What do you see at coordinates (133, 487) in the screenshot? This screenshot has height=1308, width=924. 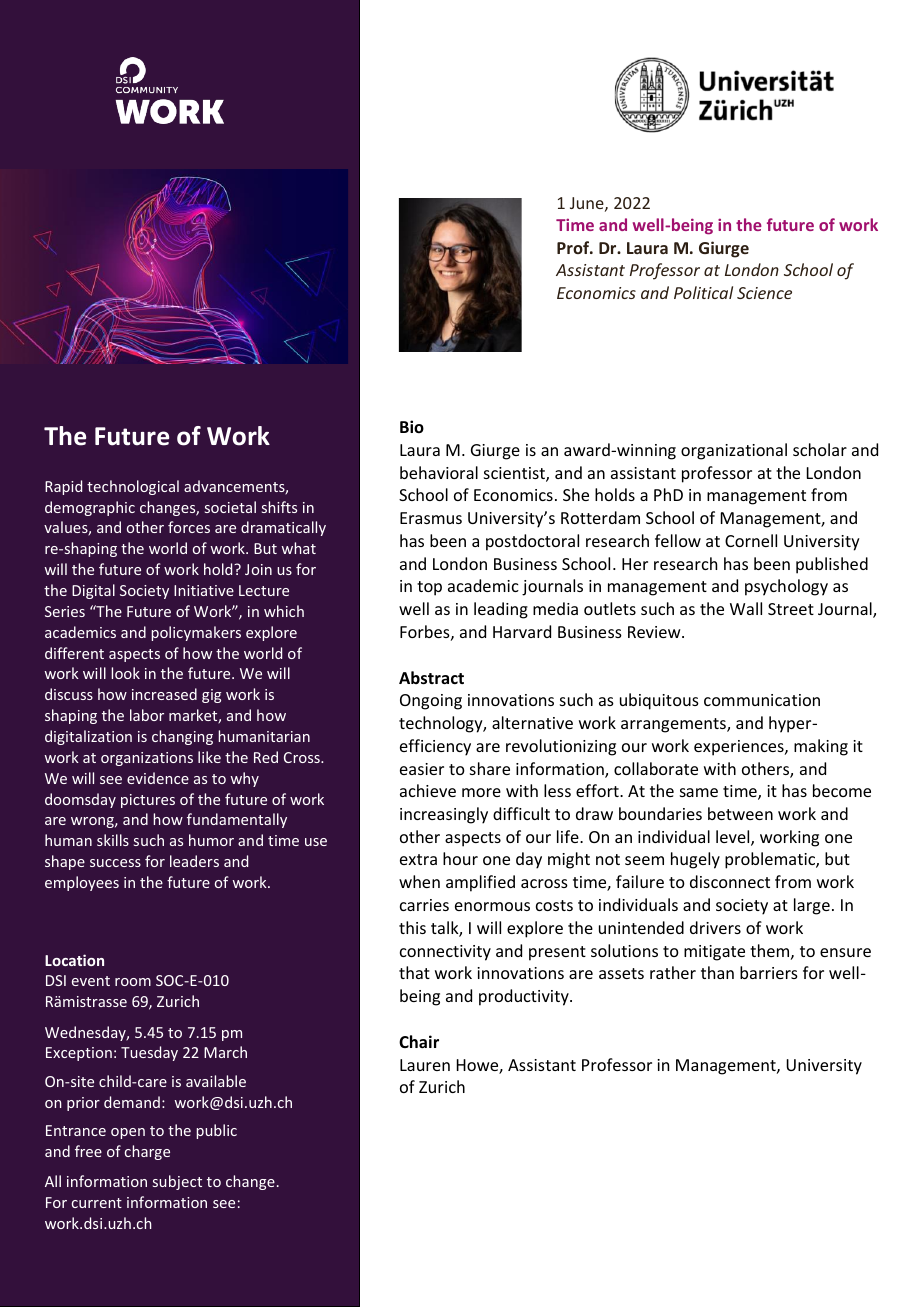 I see `technological` at bounding box center [133, 487].
